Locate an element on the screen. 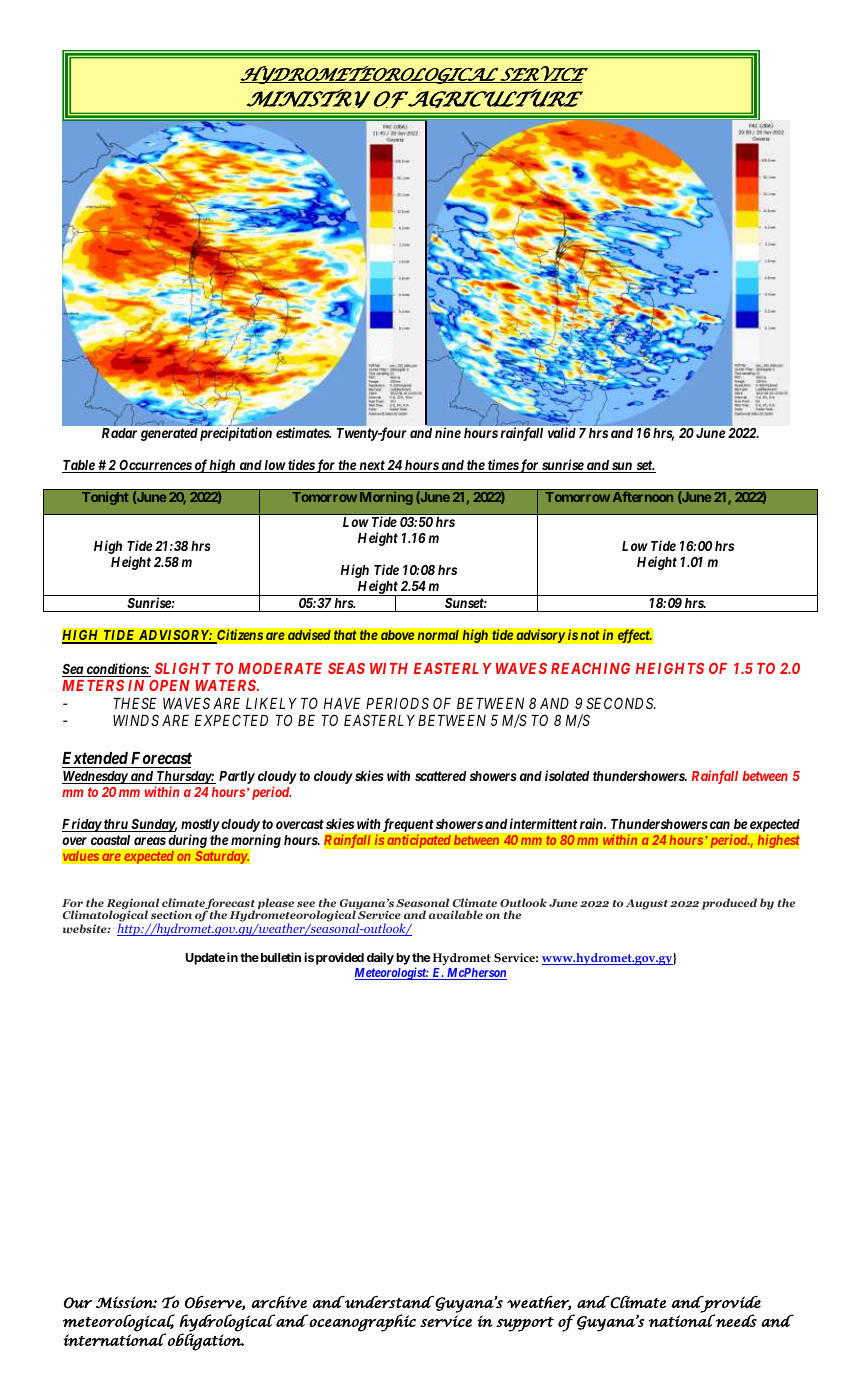 The height and width of the screenshot is (1400, 849). section is located at coordinates (171, 914).
